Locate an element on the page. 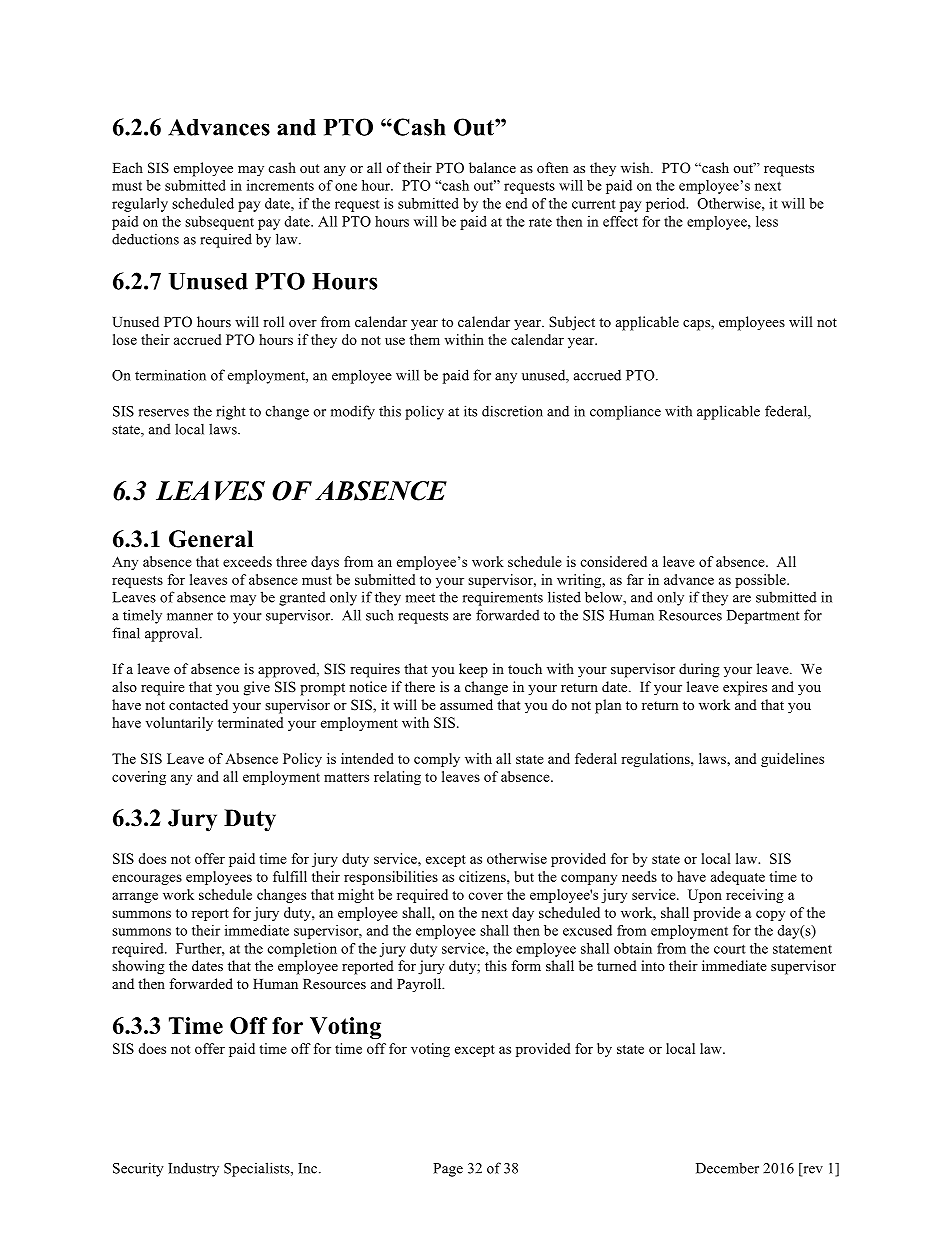  subsequent is located at coordinates (219, 223).
